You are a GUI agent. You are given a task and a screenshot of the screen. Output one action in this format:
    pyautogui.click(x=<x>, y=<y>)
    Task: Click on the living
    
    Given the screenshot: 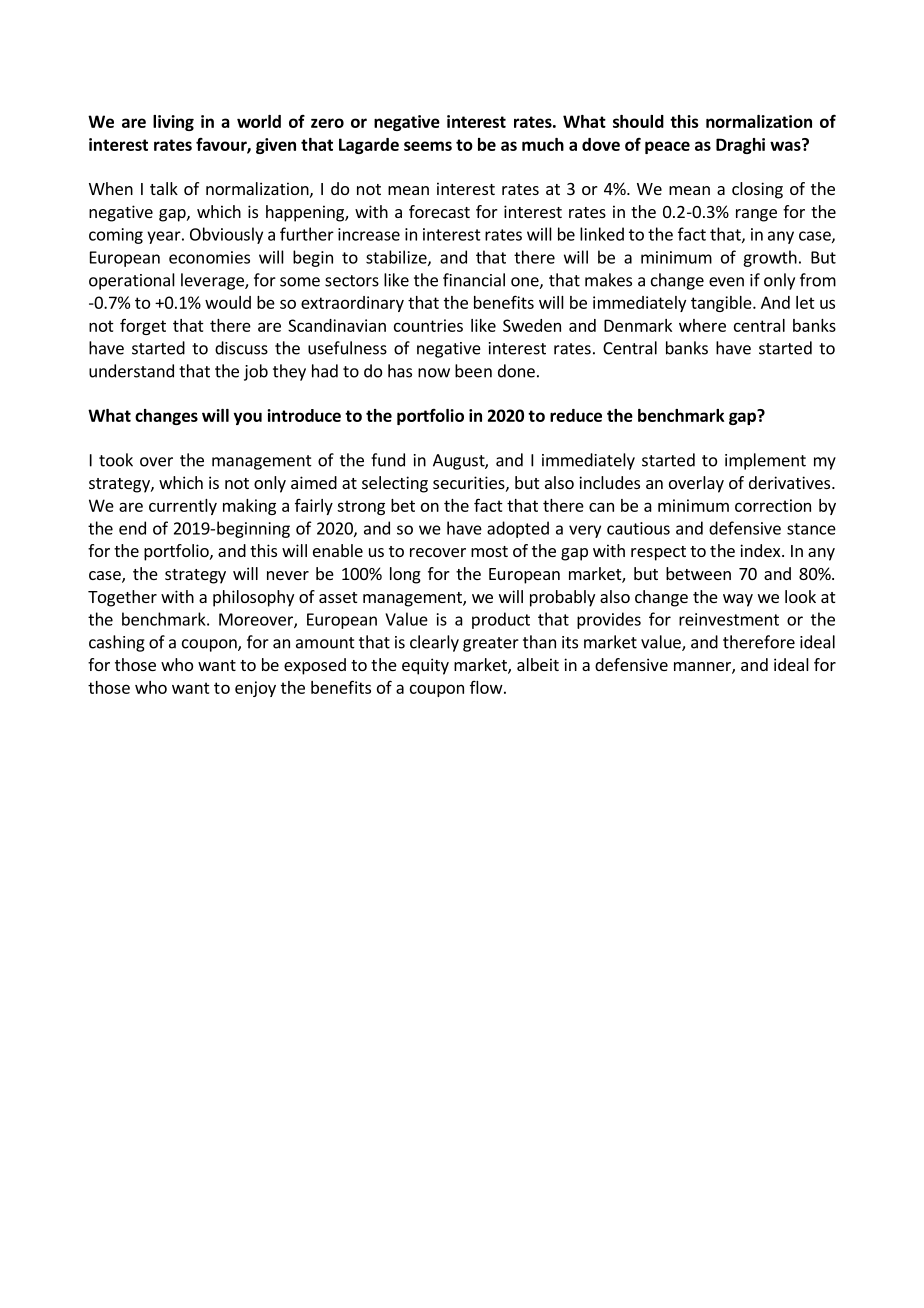 What is the action you would take?
    pyautogui.click(x=173, y=123)
